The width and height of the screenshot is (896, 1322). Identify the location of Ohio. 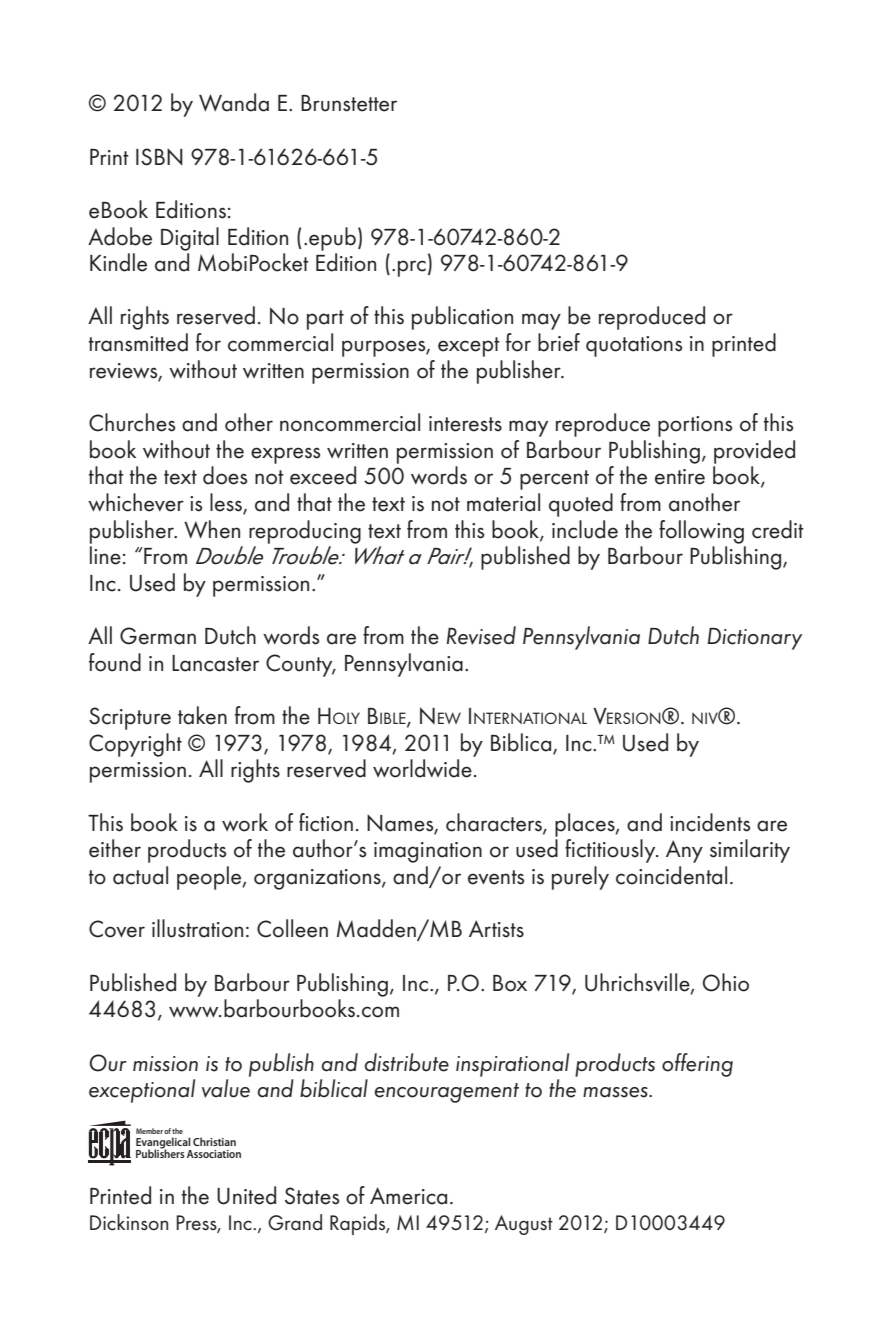
(726, 982).
